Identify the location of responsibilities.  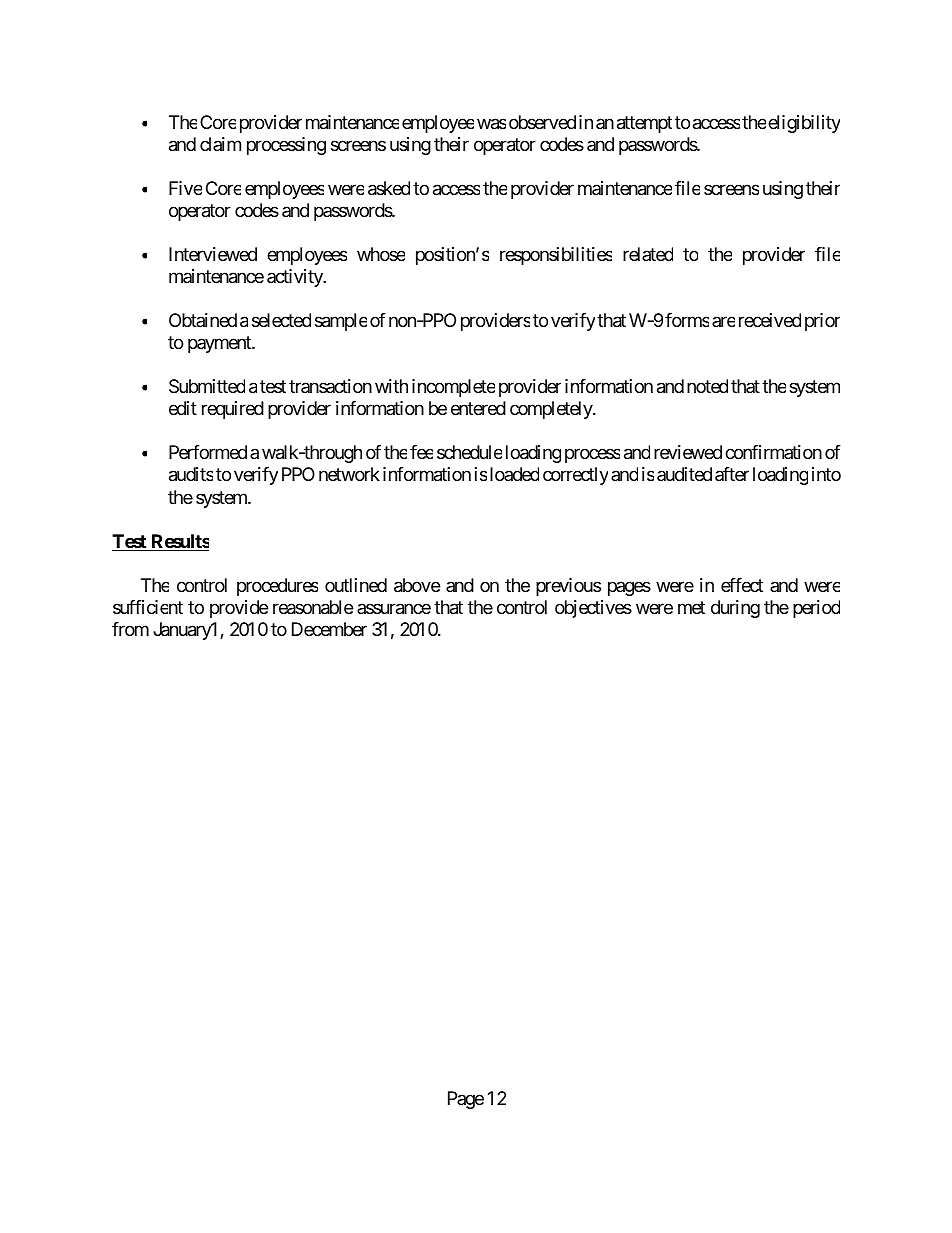
(556, 256).
